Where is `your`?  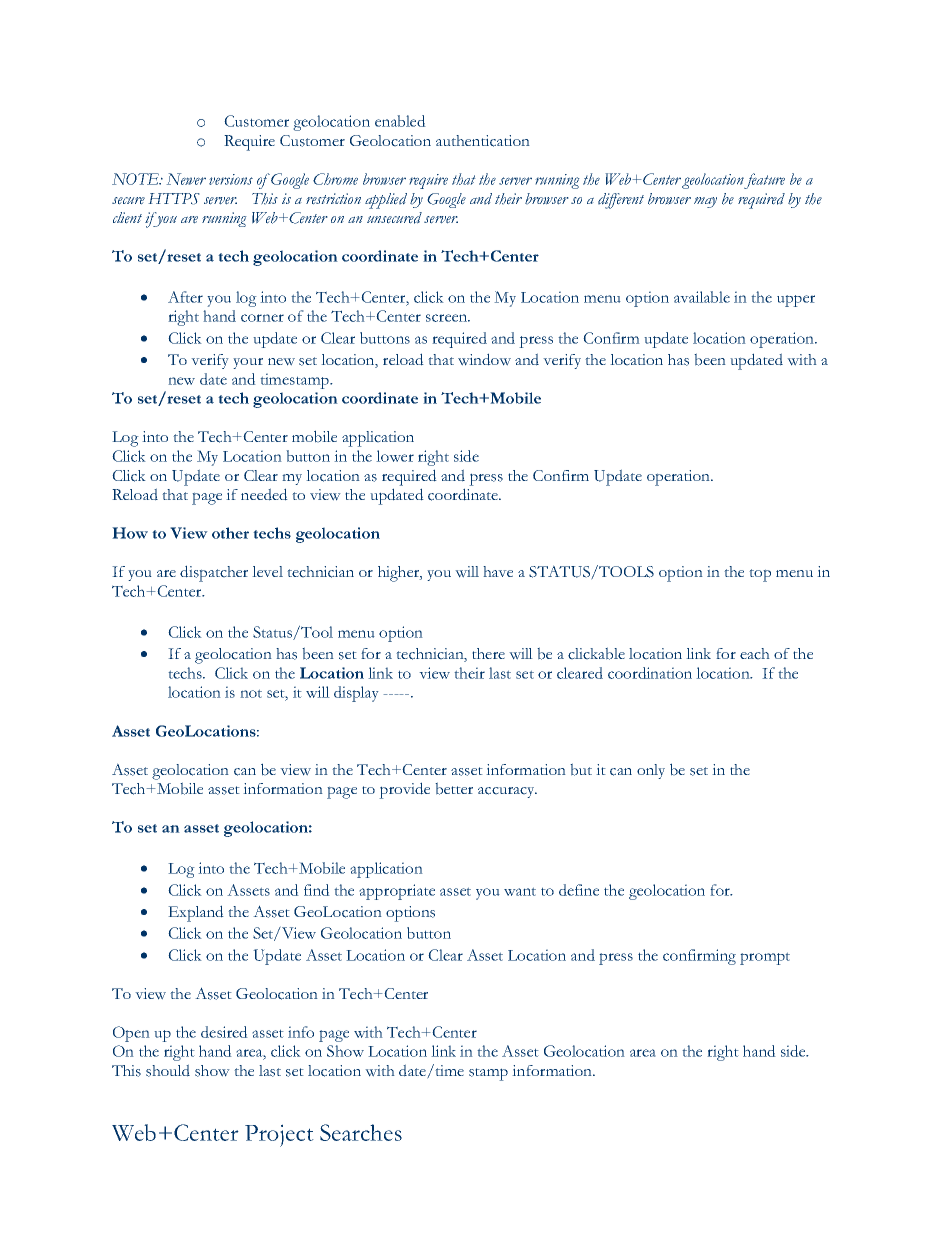 your is located at coordinates (248, 363).
